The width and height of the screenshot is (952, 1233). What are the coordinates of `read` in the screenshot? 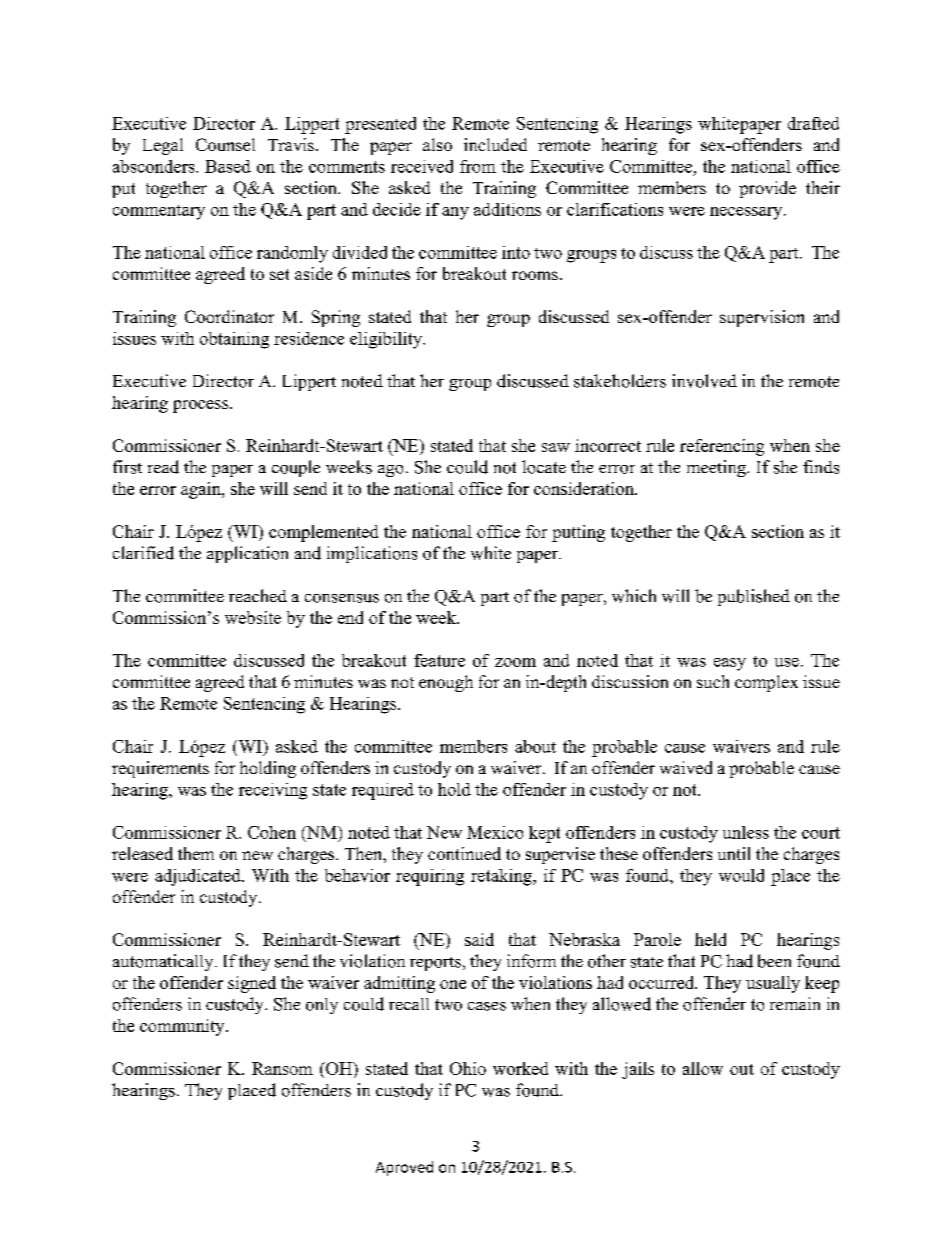 It's located at (163, 467).
